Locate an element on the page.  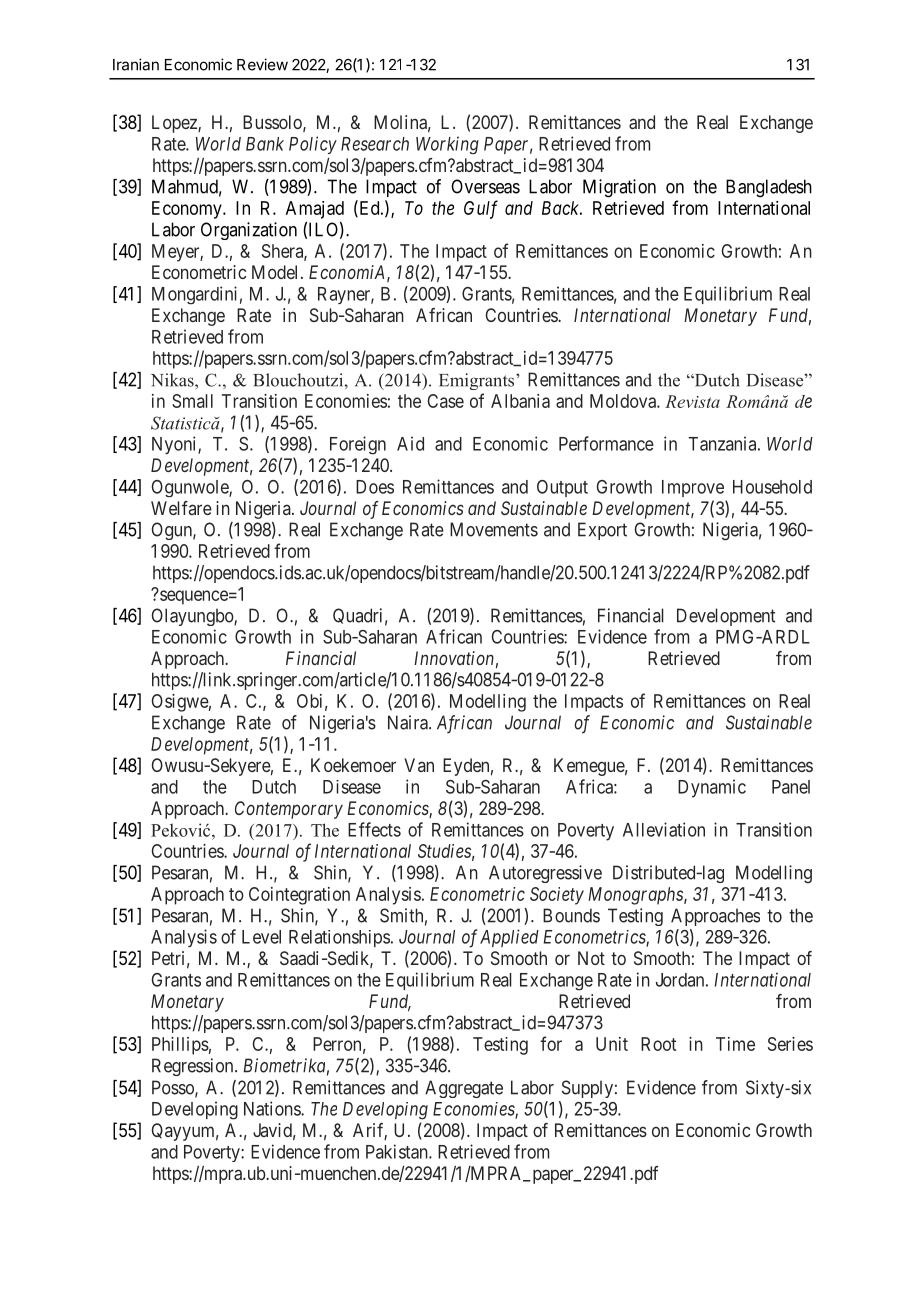
Nations is located at coordinates (273, 1108).
